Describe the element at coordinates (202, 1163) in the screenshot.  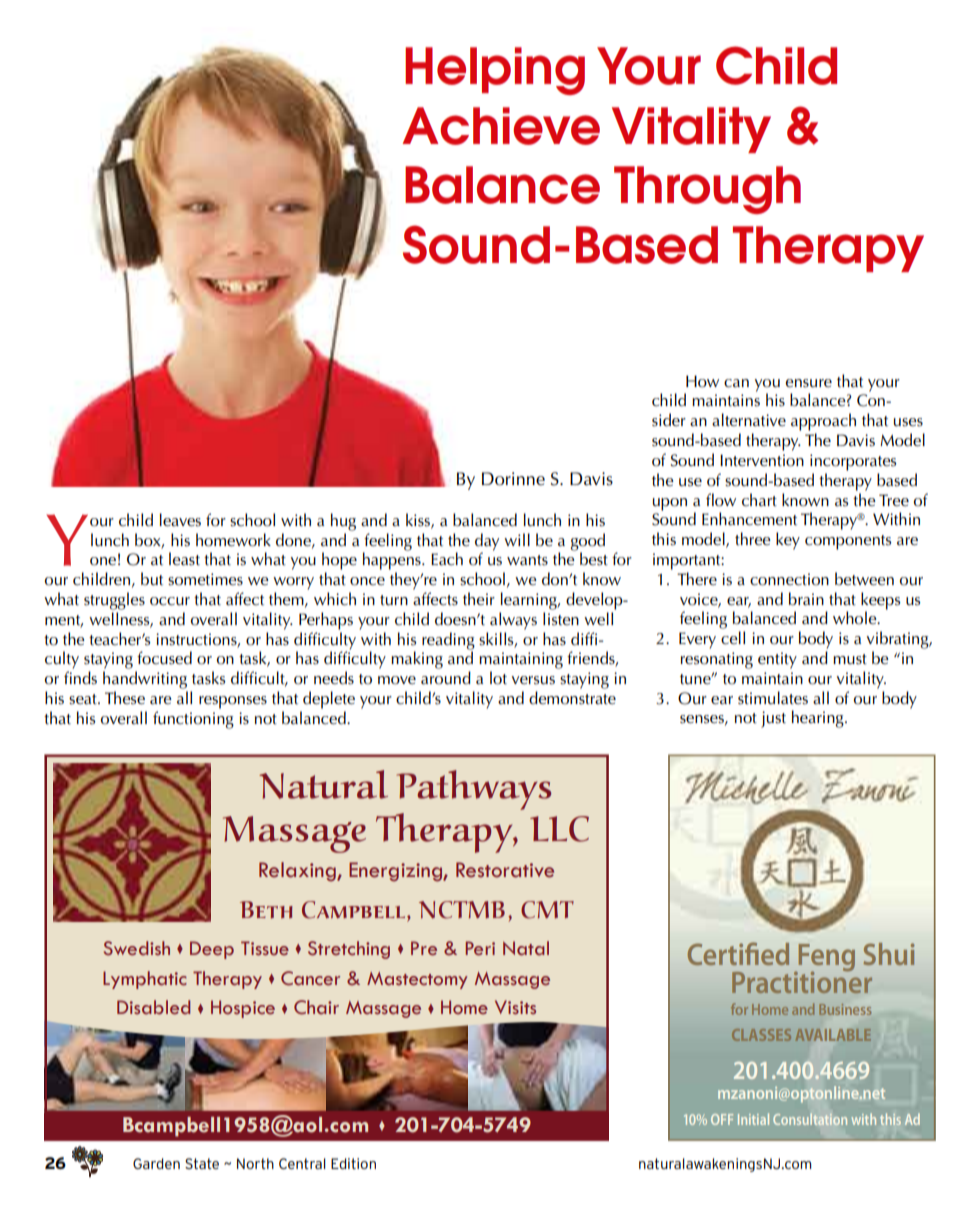
I see `State` at that location.
